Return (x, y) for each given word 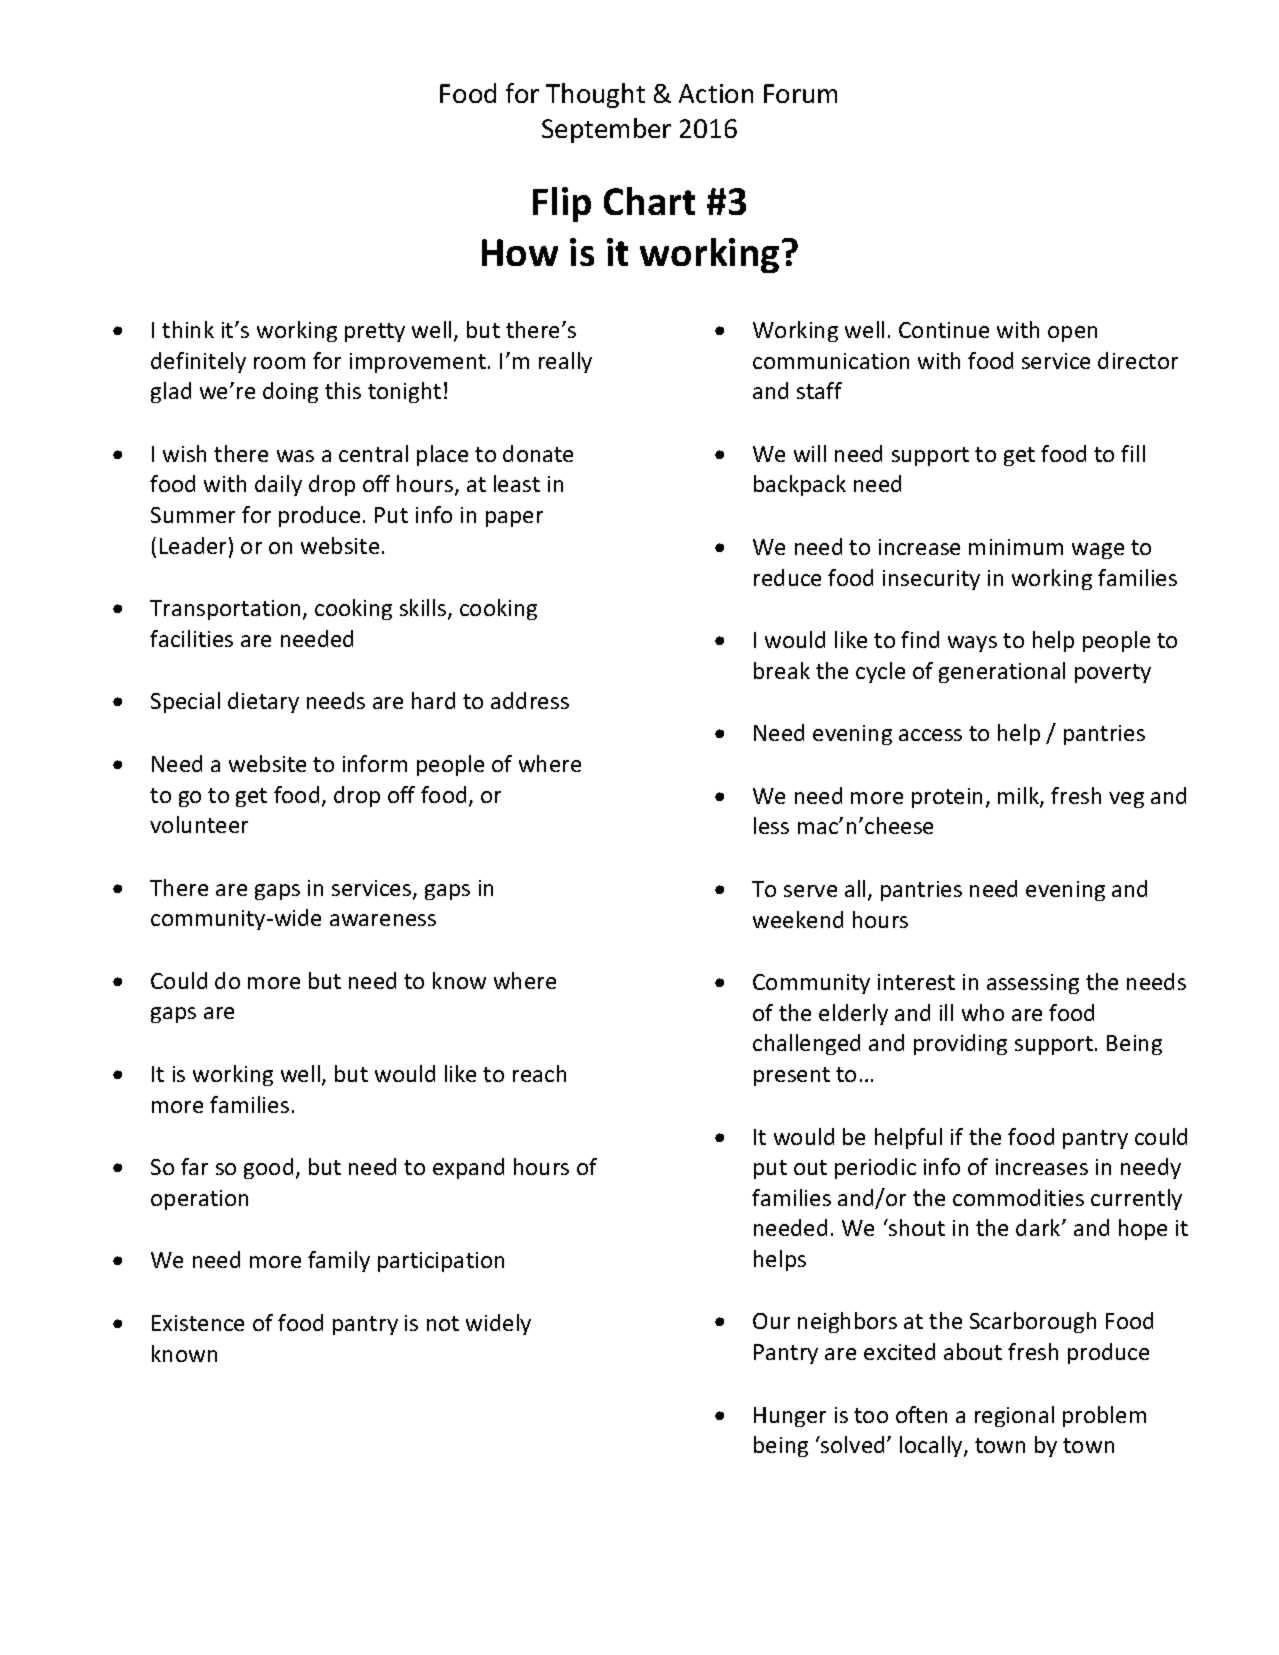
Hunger (790, 1417)
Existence (198, 1323)
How (520, 252)
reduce (787, 577)
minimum (1016, 547)
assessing (1033, 984)
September (606, 130)
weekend (798, 919)
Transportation (225, 610)
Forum (800, 93)
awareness (383, 920)
